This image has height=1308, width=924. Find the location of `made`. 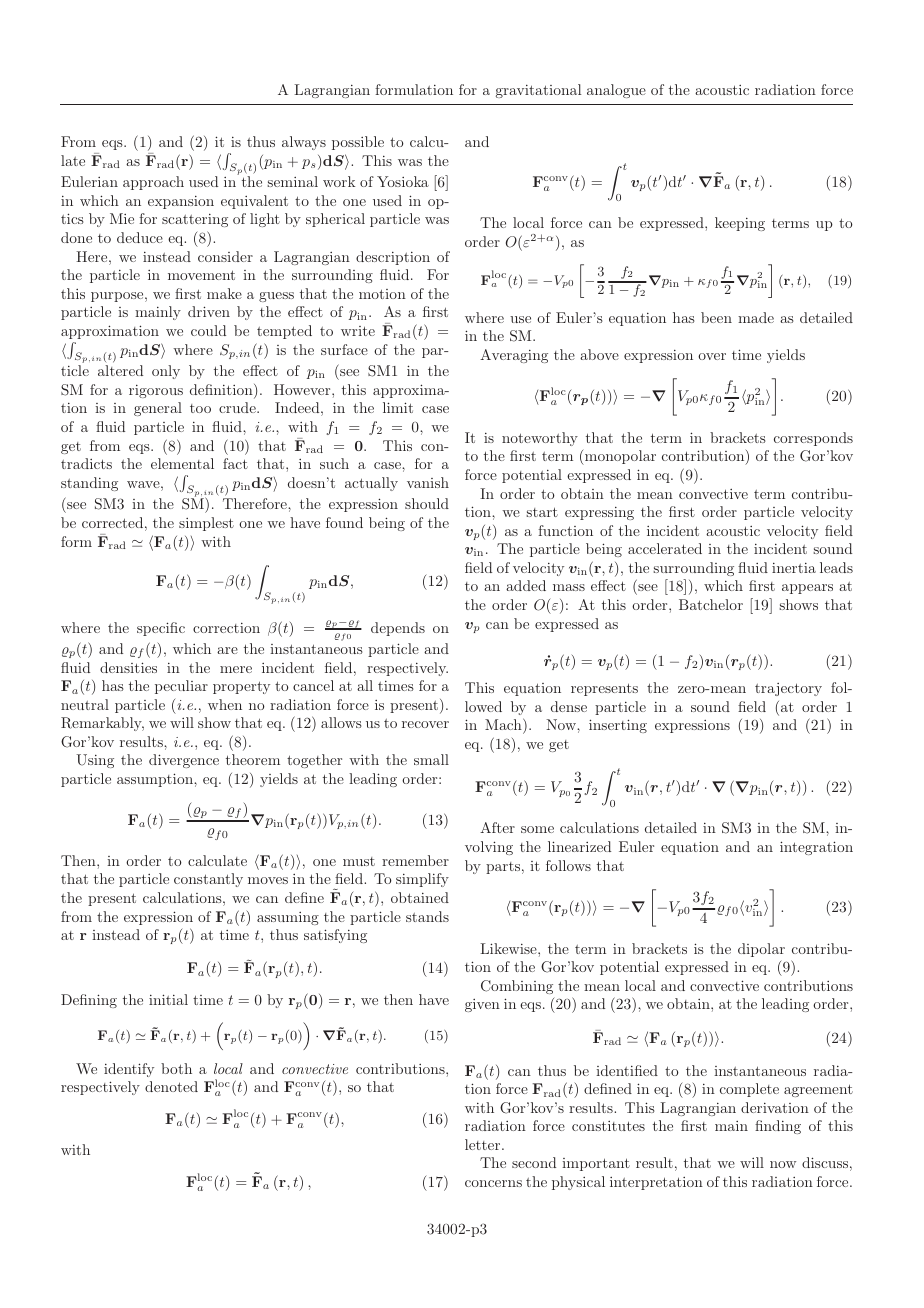

made is located at coordinates (756, 317).
